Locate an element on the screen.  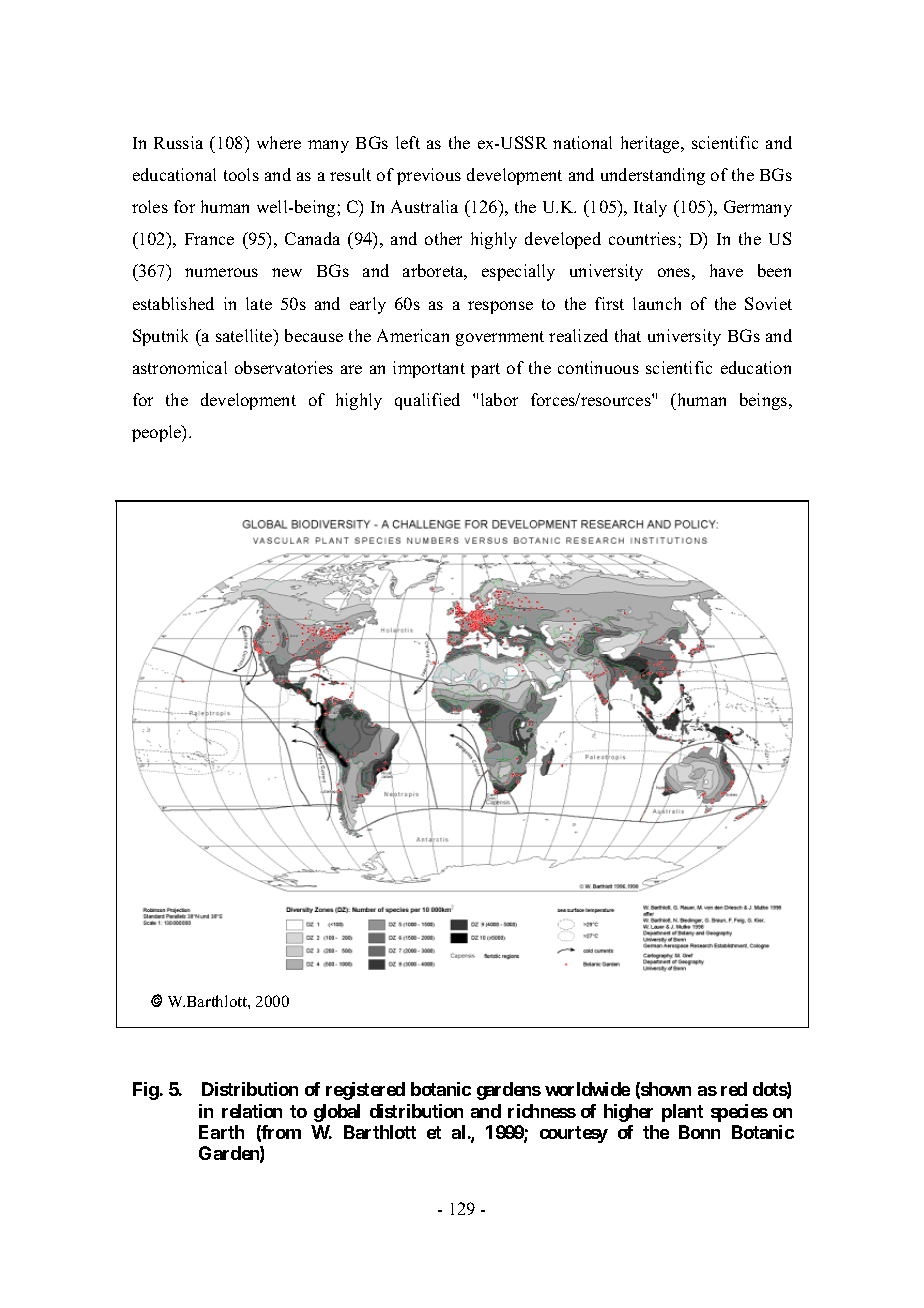
that is located at coordinates (628, 335).
